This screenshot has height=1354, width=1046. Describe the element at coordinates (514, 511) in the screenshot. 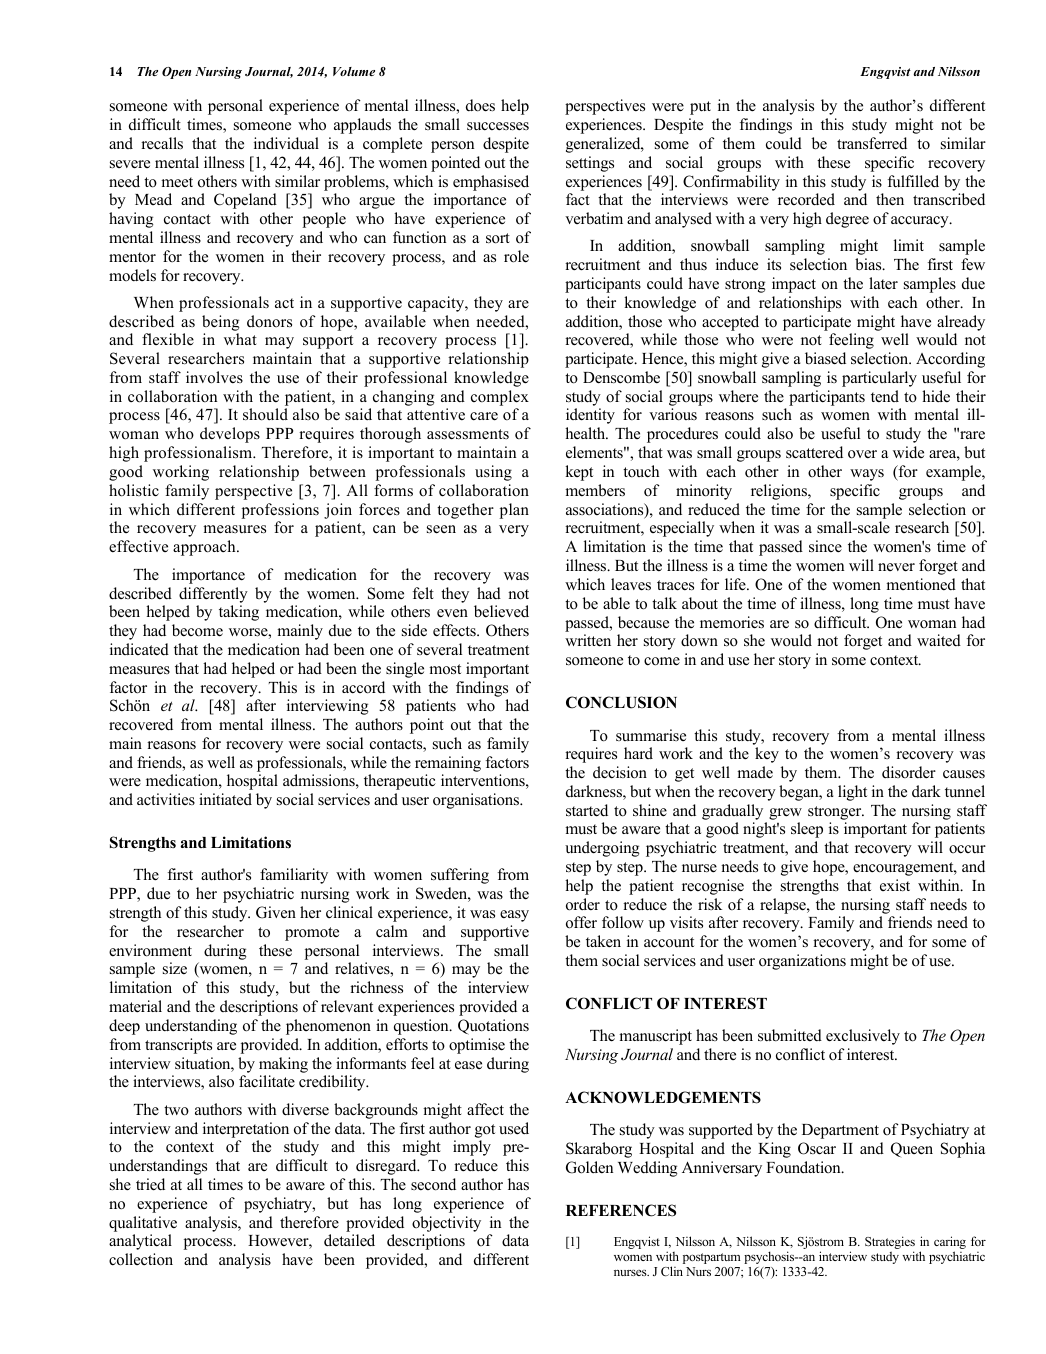

I see `plan` at that location.
